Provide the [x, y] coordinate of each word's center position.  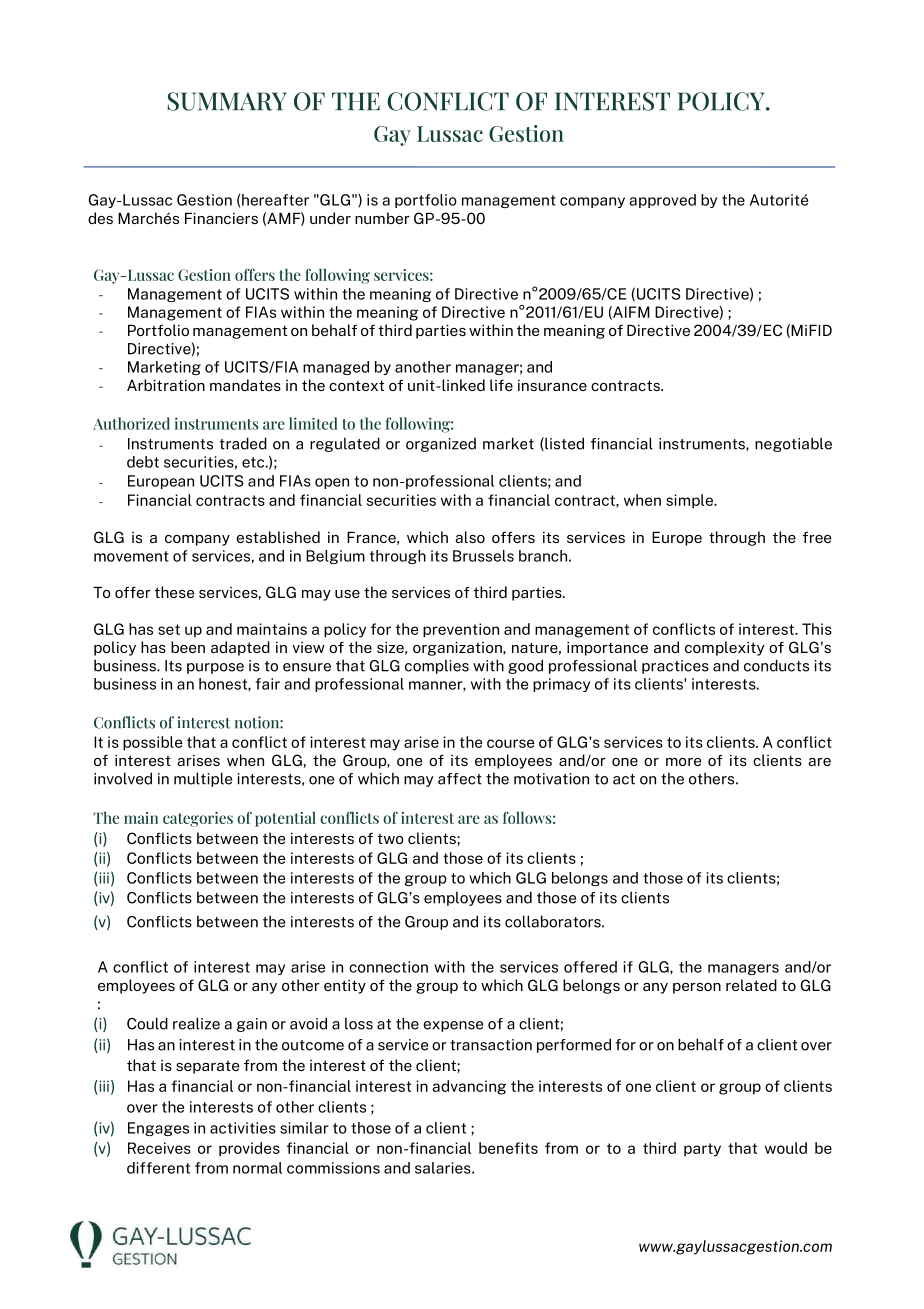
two [391, 839]
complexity [725, 648]
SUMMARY [227, 101]
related [751, 985]
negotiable [793, 444]
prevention [461, 630]
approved [662, 201]
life [501, 385]
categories [198, 819]
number [382, 218]
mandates [245, 385]
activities [243, 1128]
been [188, 647]
